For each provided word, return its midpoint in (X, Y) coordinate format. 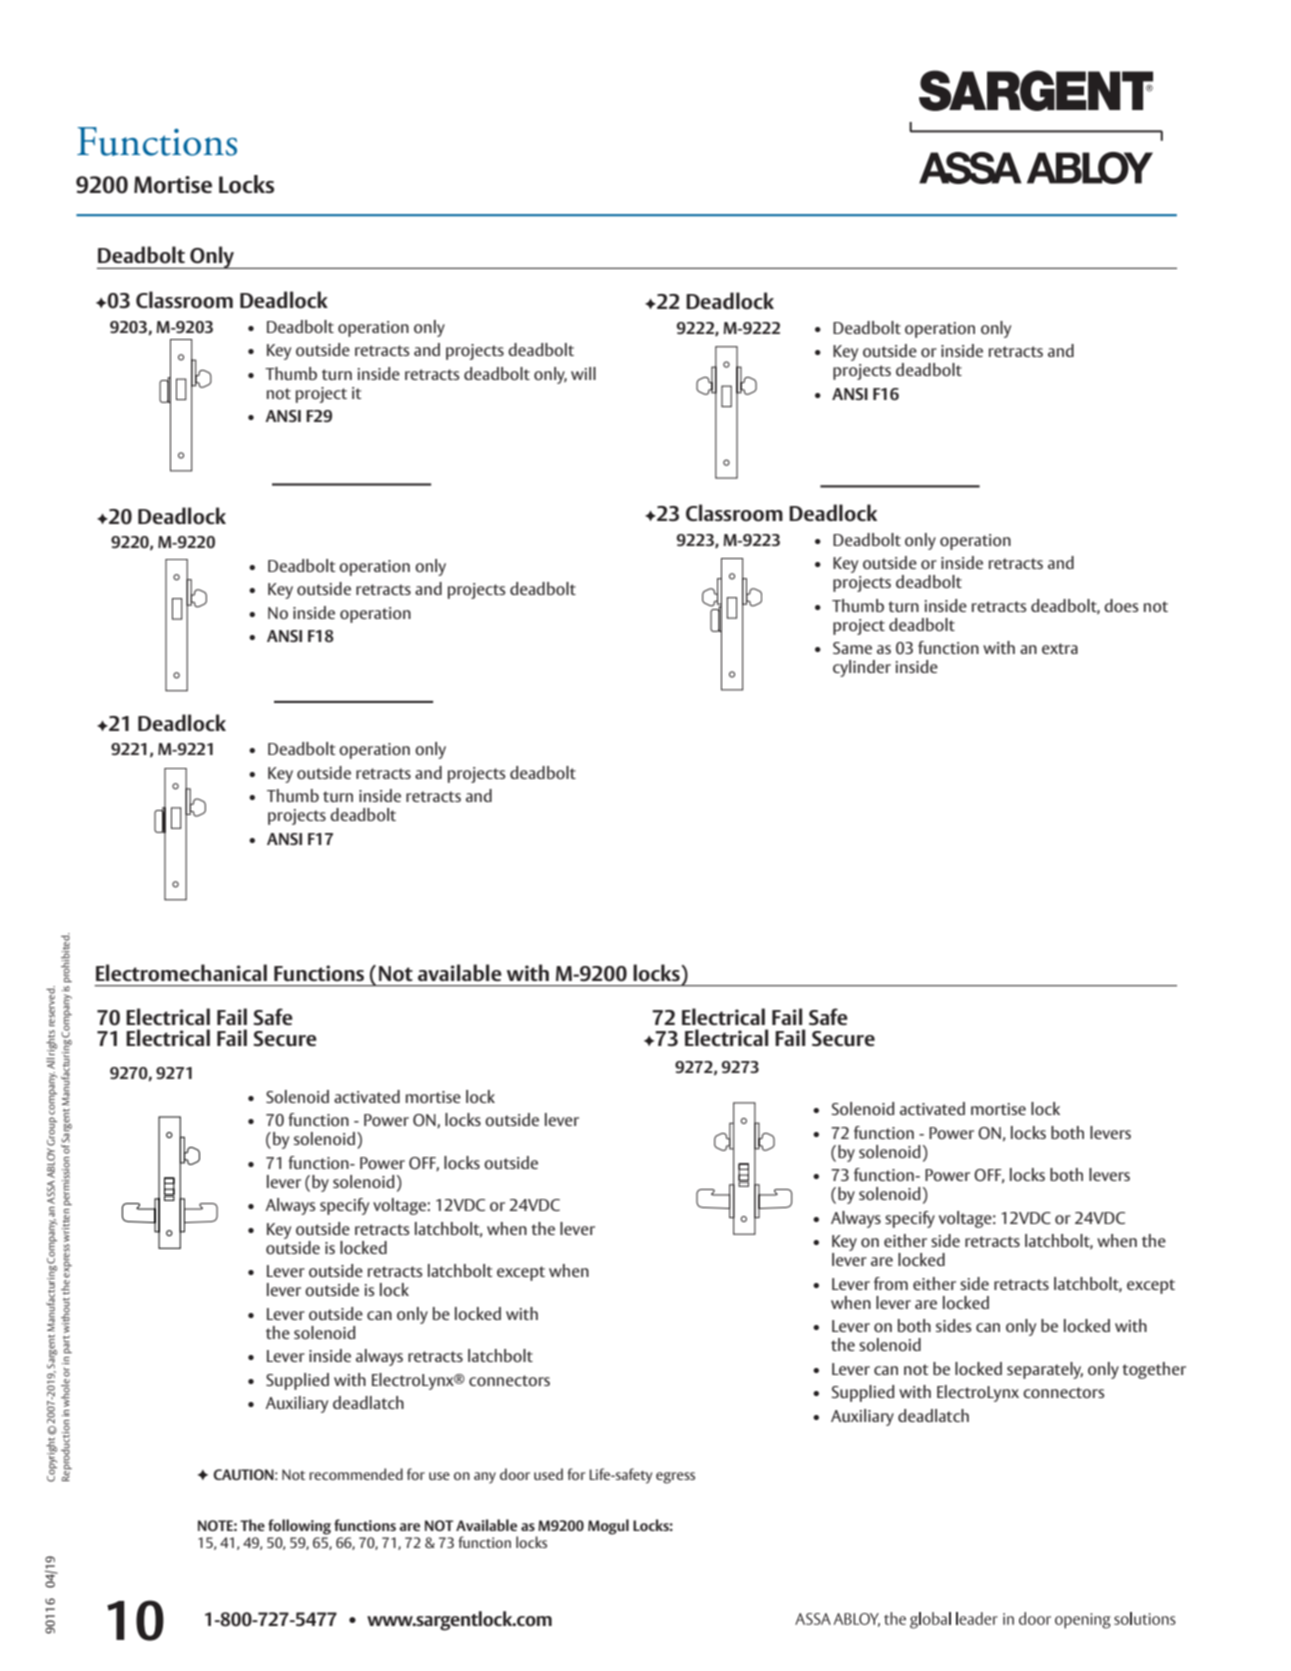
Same (852, 648)
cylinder (862, 668)
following (299, 1527)
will (583, 373)
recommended (356, 1474)
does (1121, 605)
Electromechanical (181, 973)
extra (1060, 648)
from (891, 1283)
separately (1045, 1370)
